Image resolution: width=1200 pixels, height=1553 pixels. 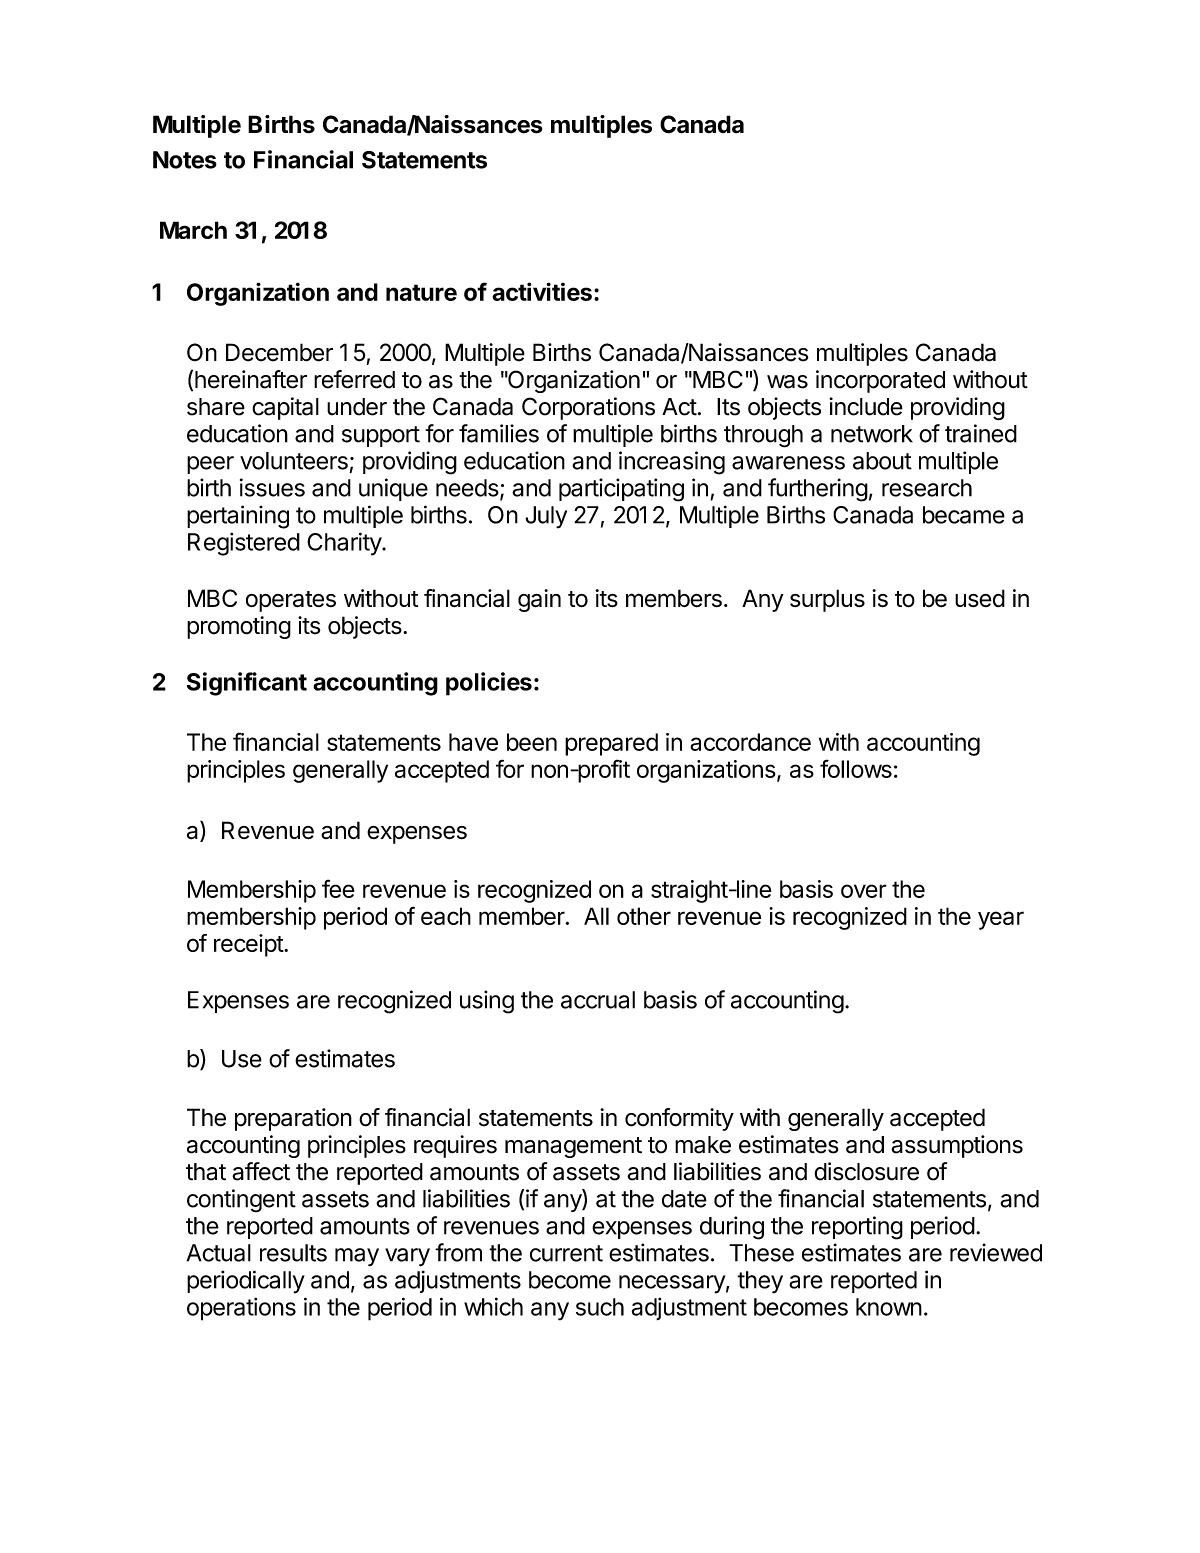 I want to click on incorporated, so click(x=880, y=381).
